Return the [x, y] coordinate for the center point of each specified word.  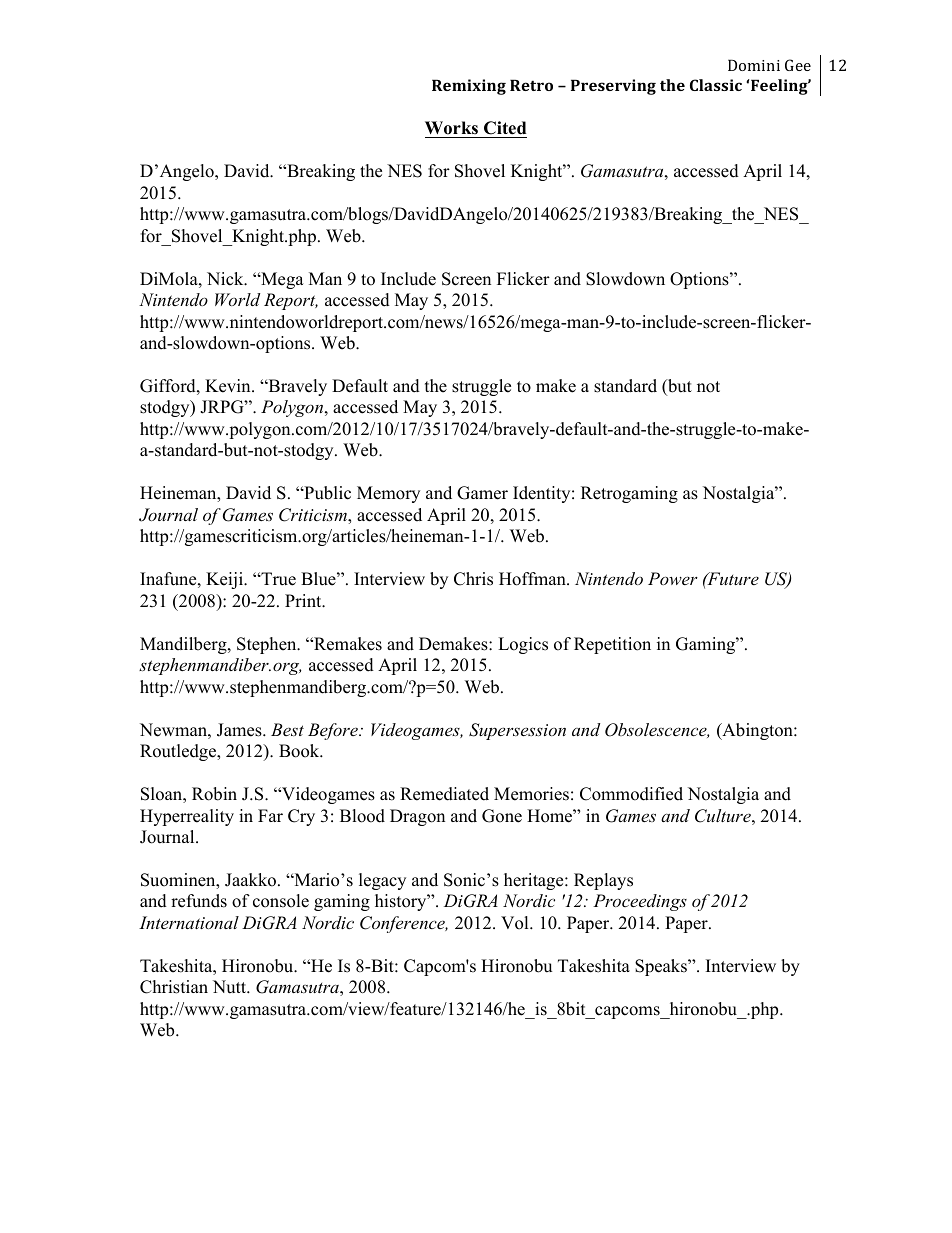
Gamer [482, 493]
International [189, 922]
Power [673, 578]
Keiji [225, 580]
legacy [382, 881]
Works [452, 129]
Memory [388, 494]
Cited [504, 129]
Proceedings [640, 902]
